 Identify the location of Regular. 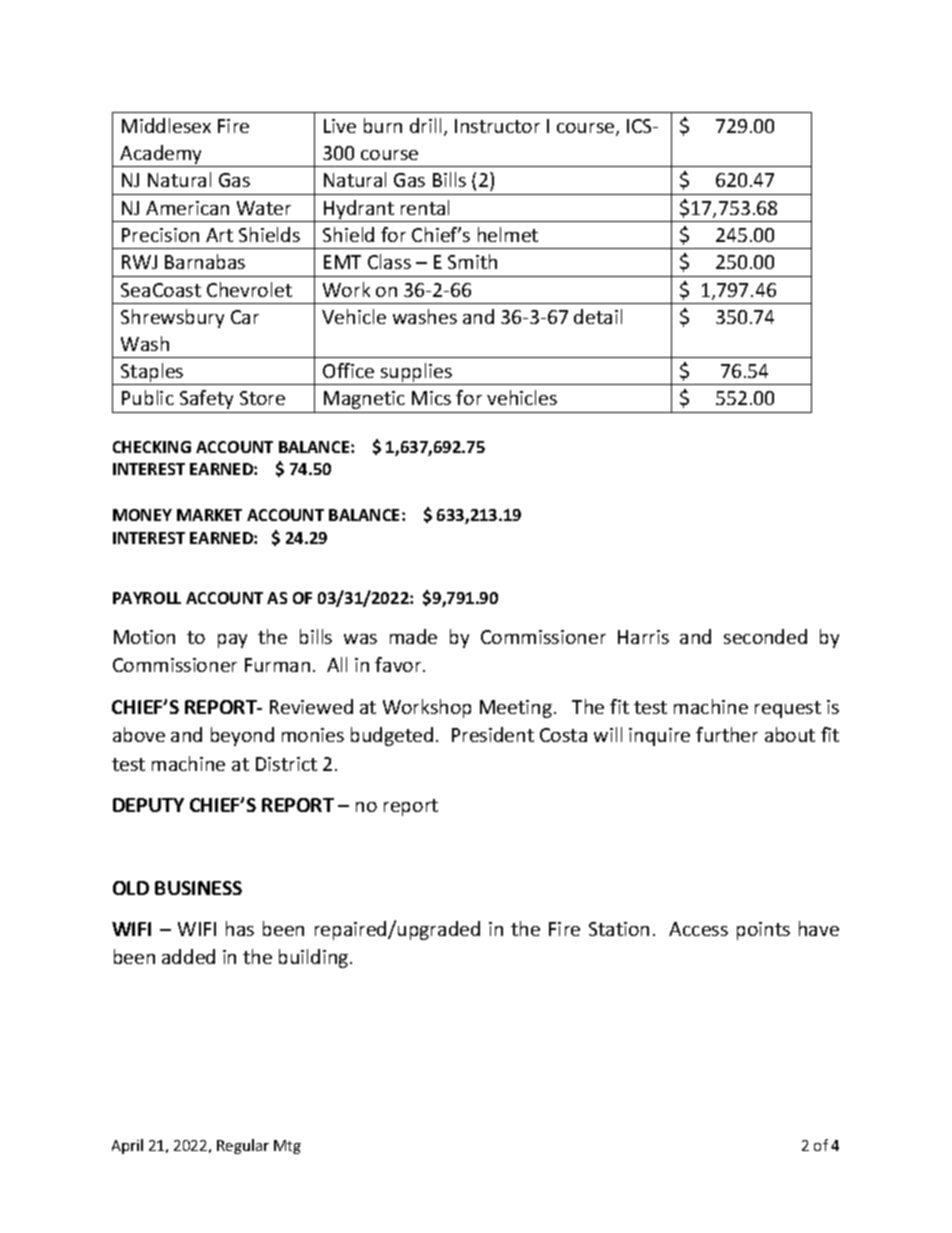
(243, 1146).
